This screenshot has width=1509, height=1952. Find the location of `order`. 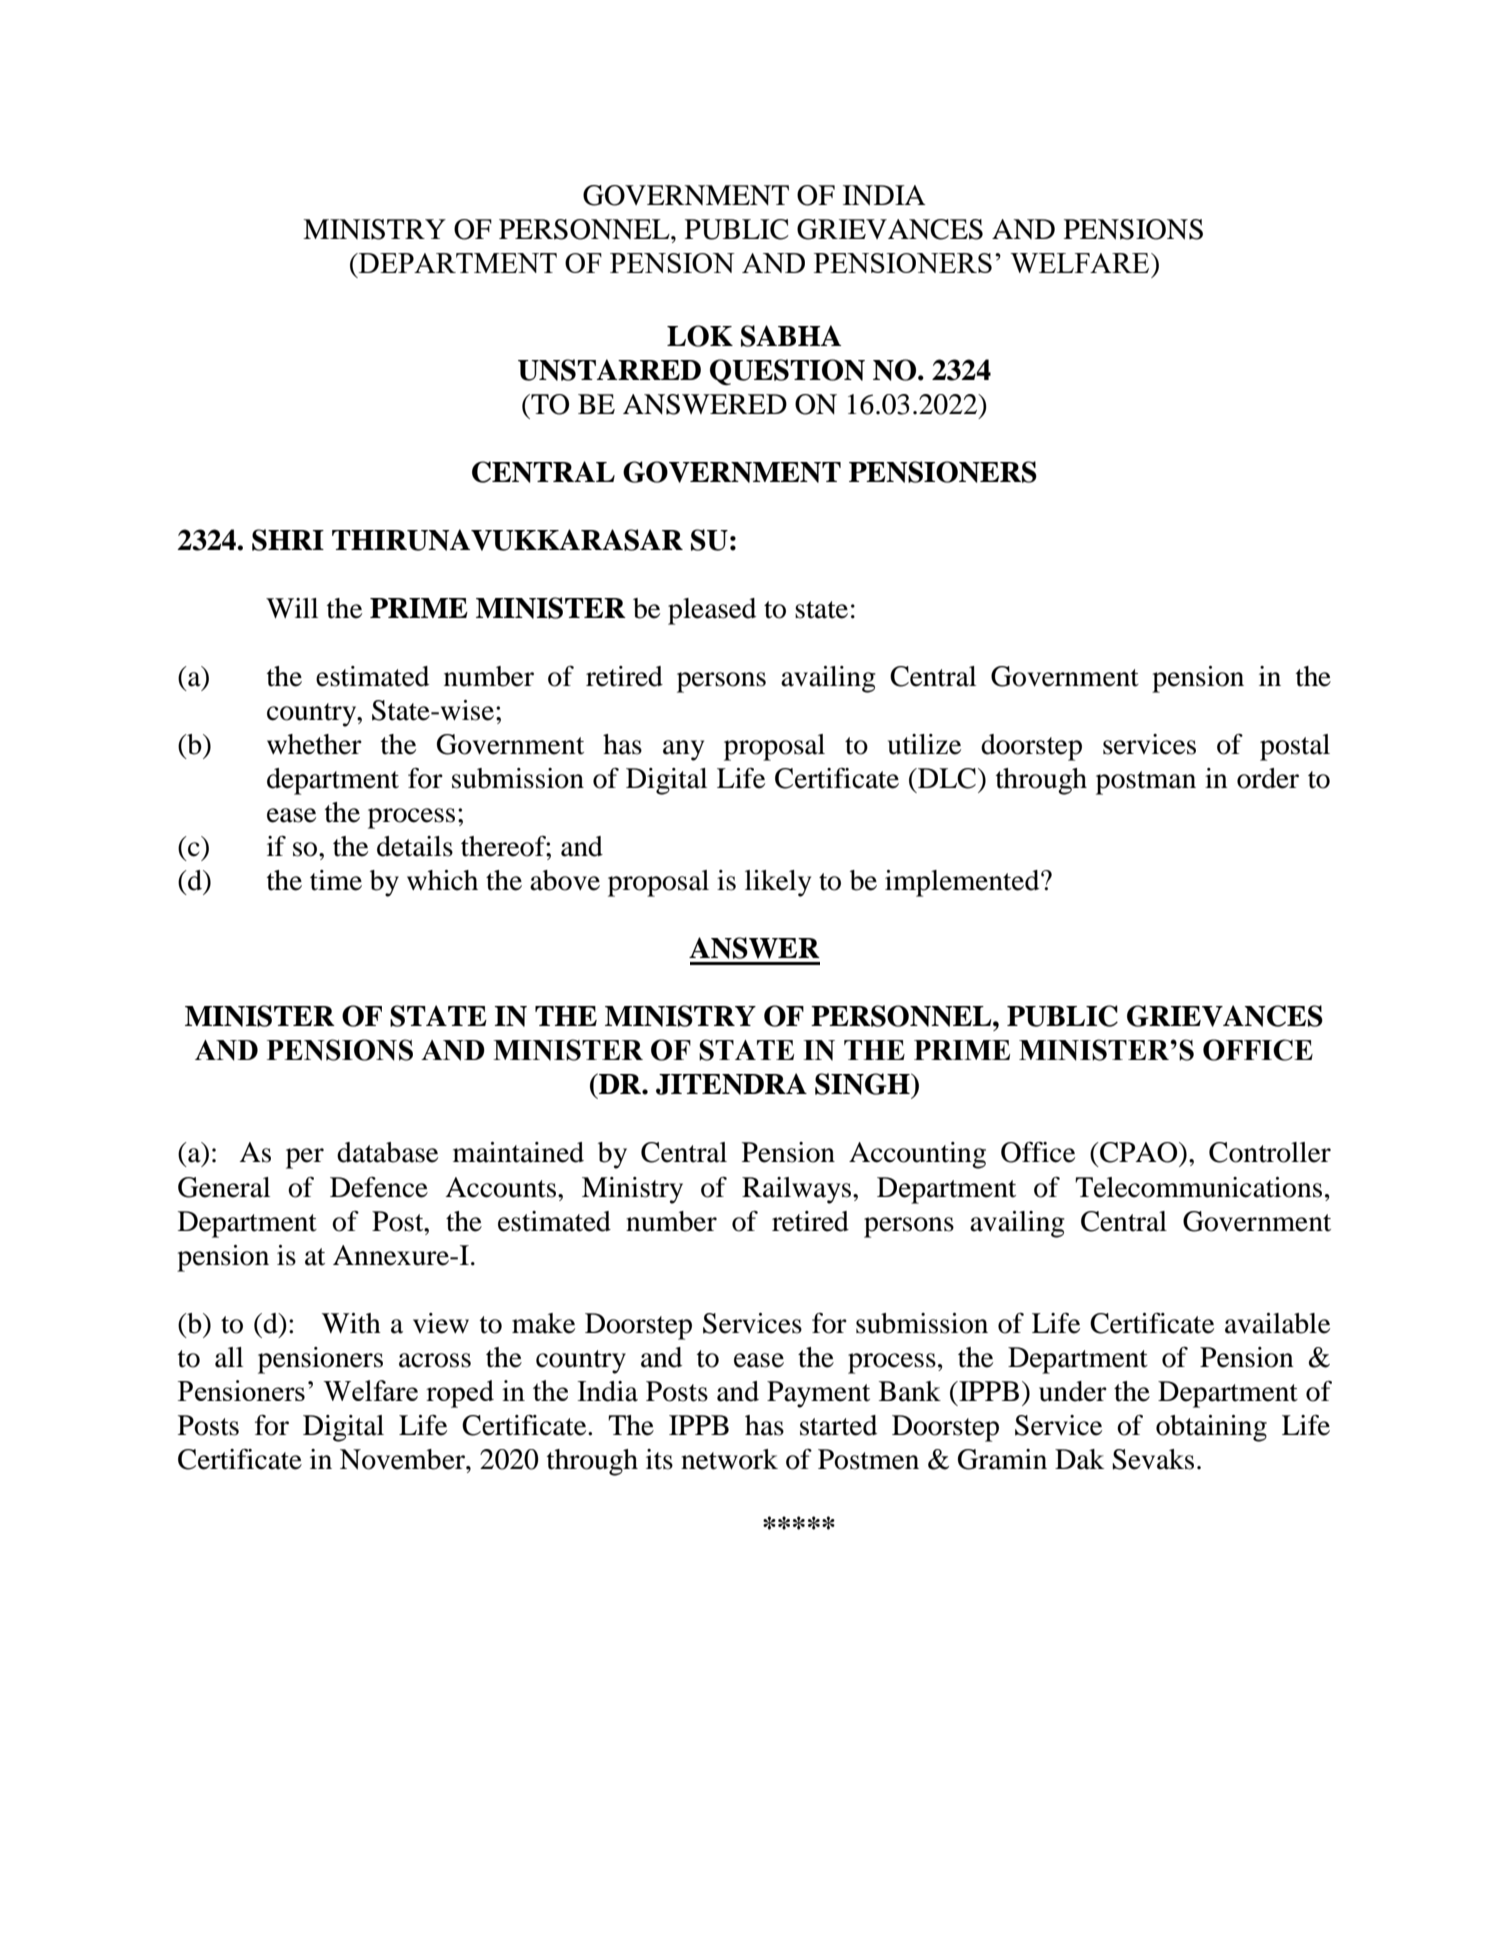

order is located at coordinates (1268, 778).
